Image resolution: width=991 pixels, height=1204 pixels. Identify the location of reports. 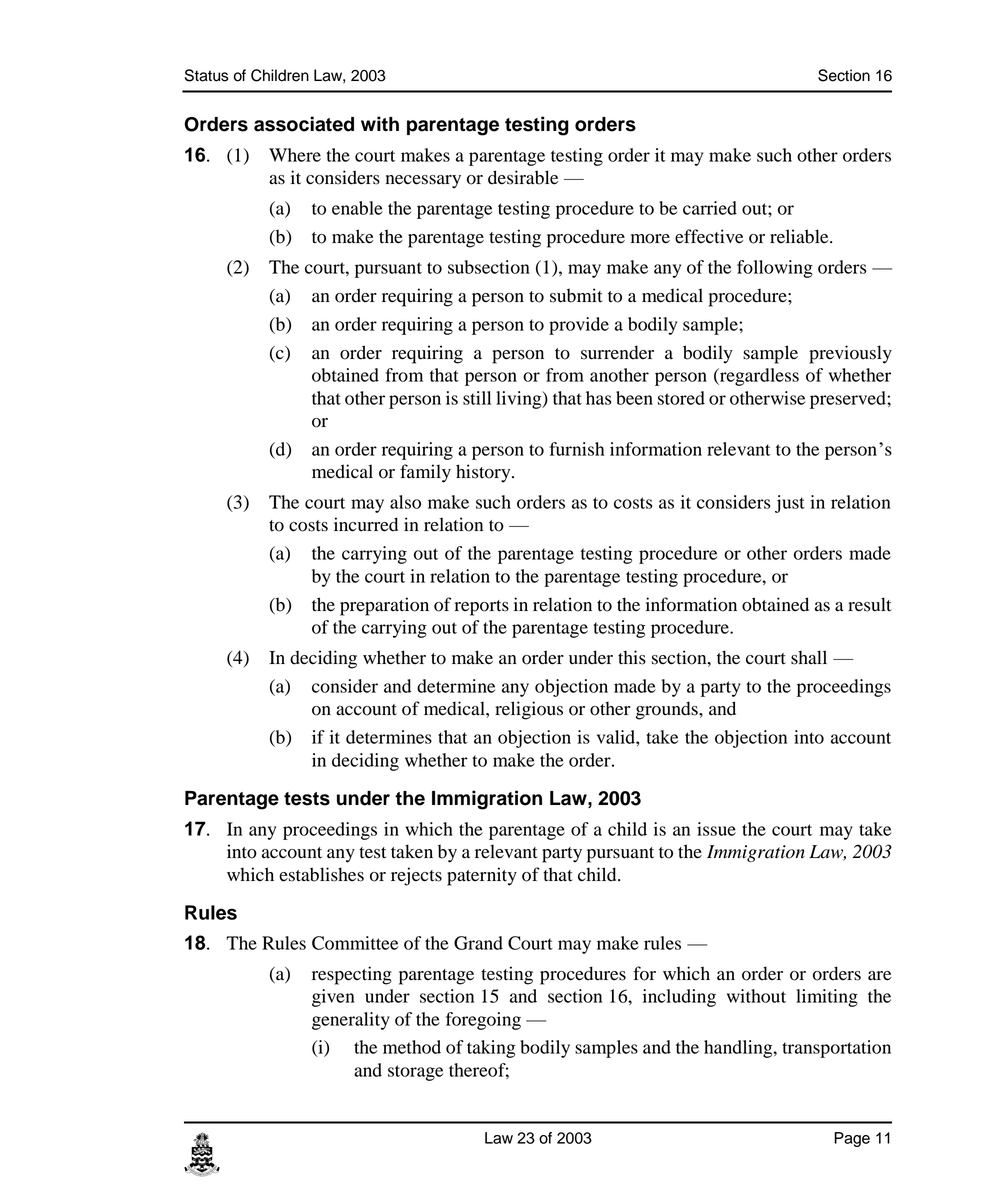
(481, 608).
